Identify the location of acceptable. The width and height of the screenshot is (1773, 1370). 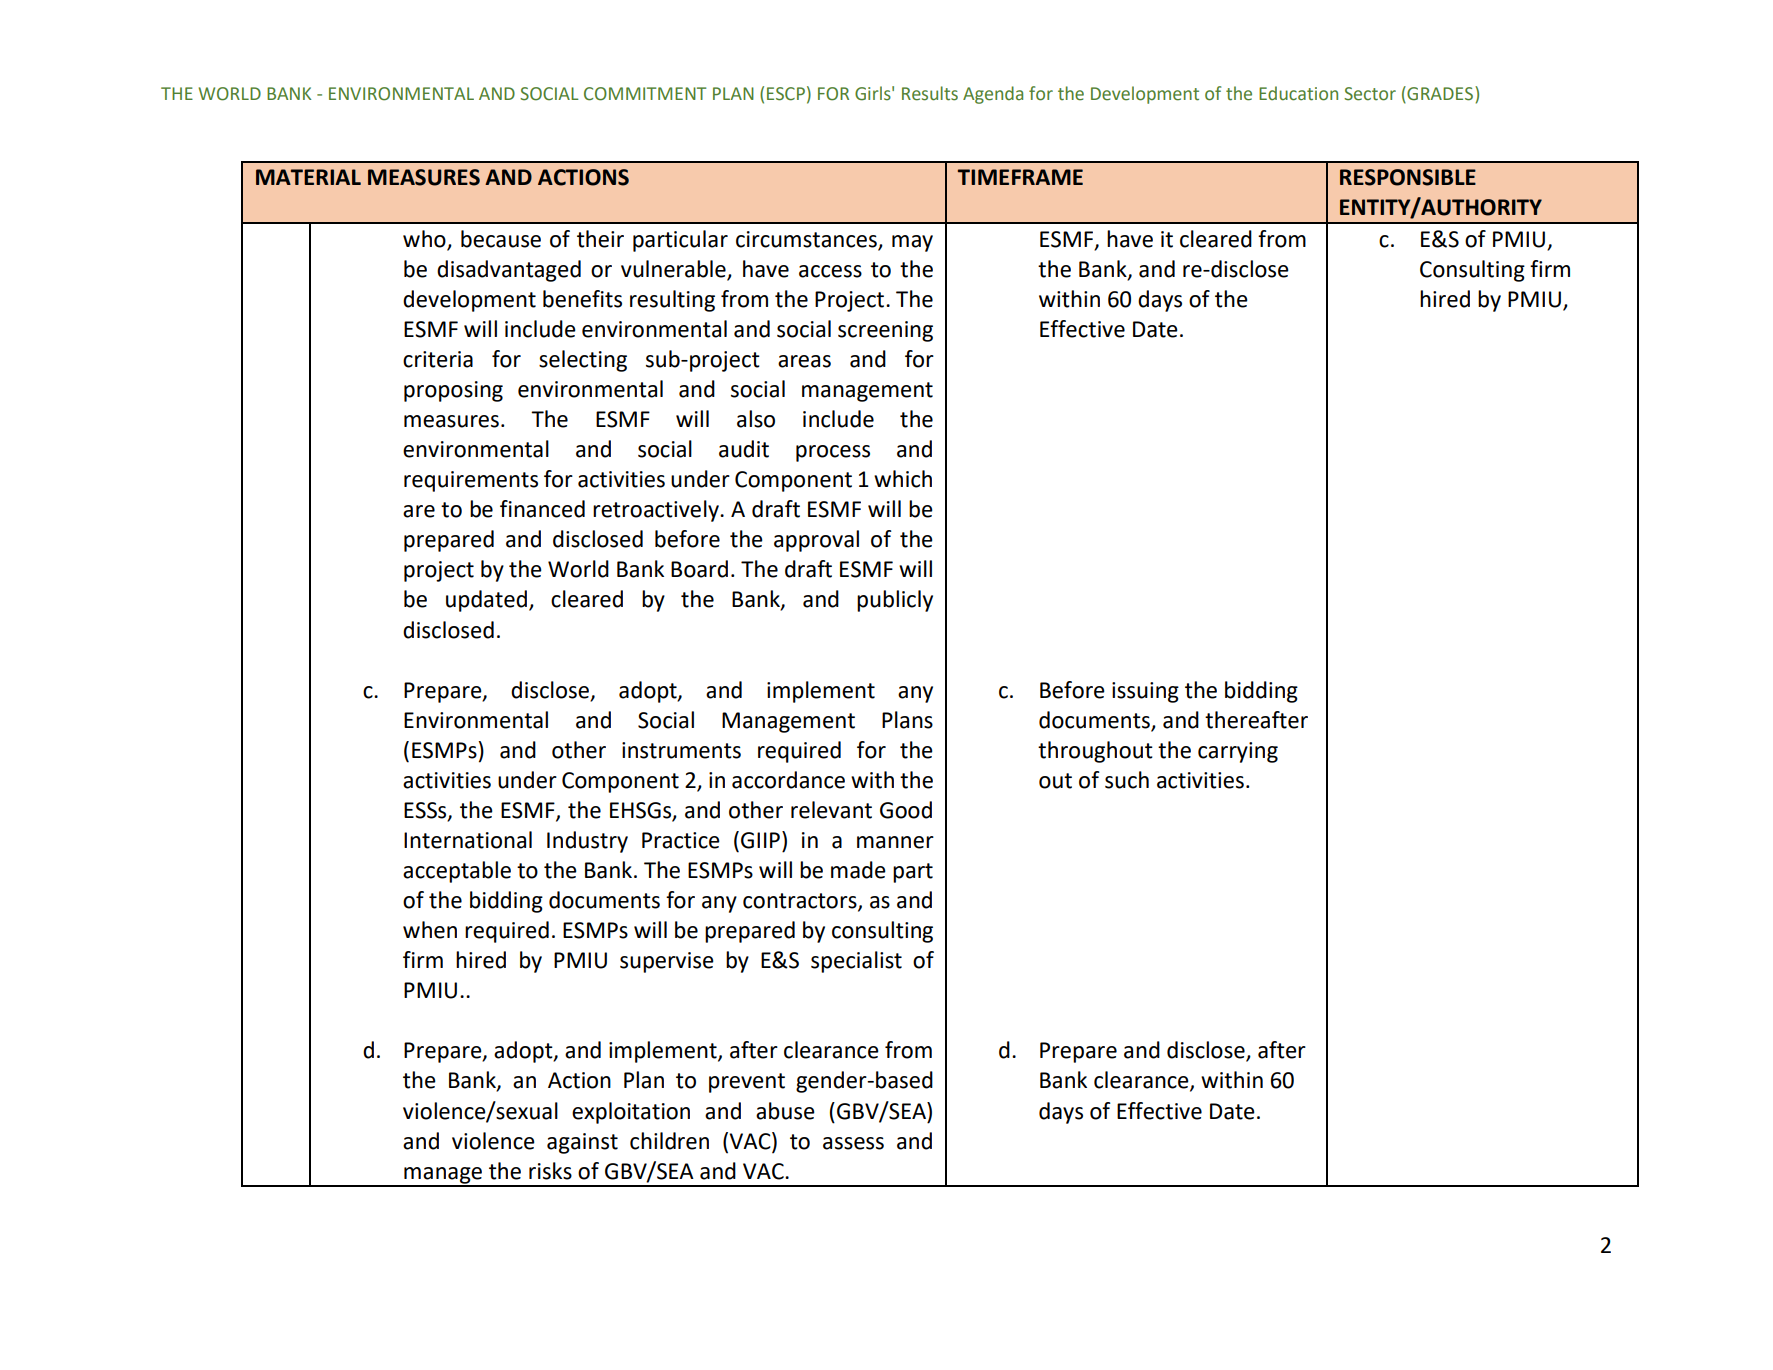
(457, 872).
